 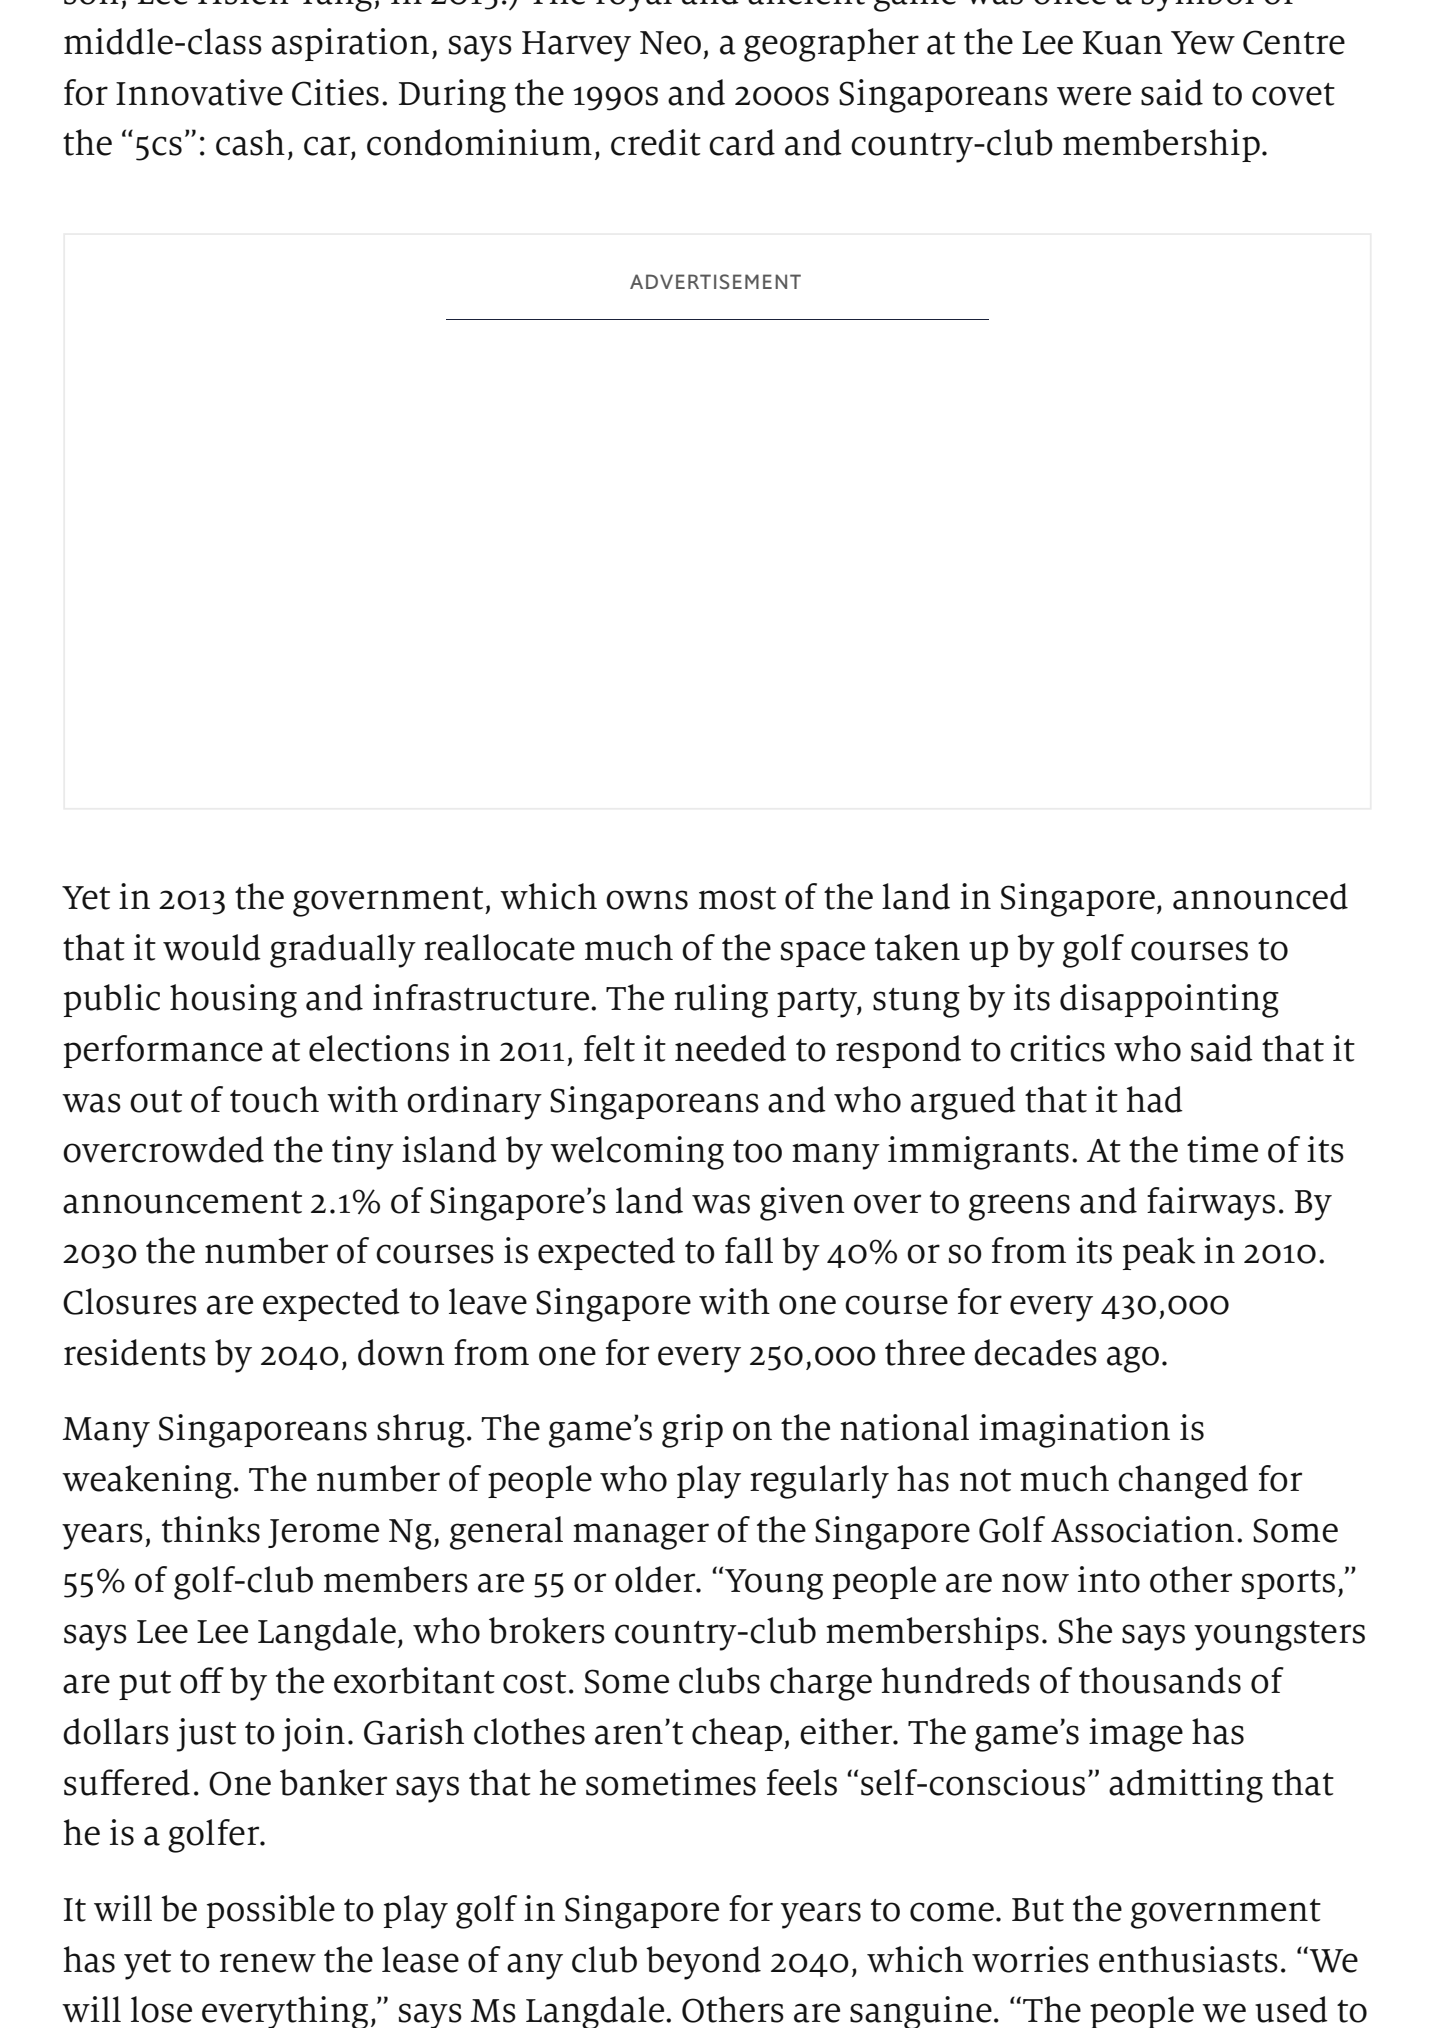 I want to click on cash, so click(x=250, y=142).
